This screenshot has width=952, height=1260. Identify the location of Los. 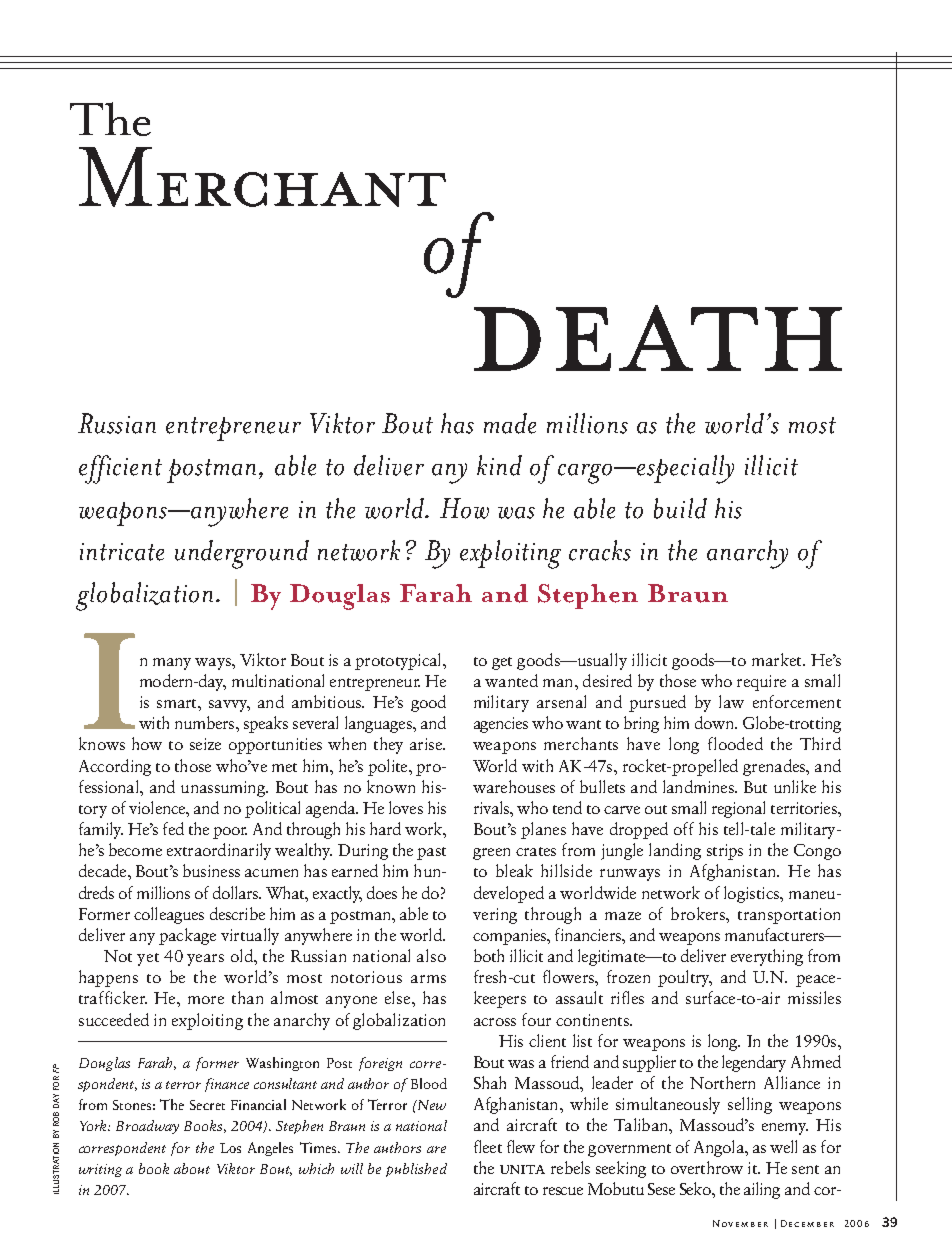
(230, 1148).
